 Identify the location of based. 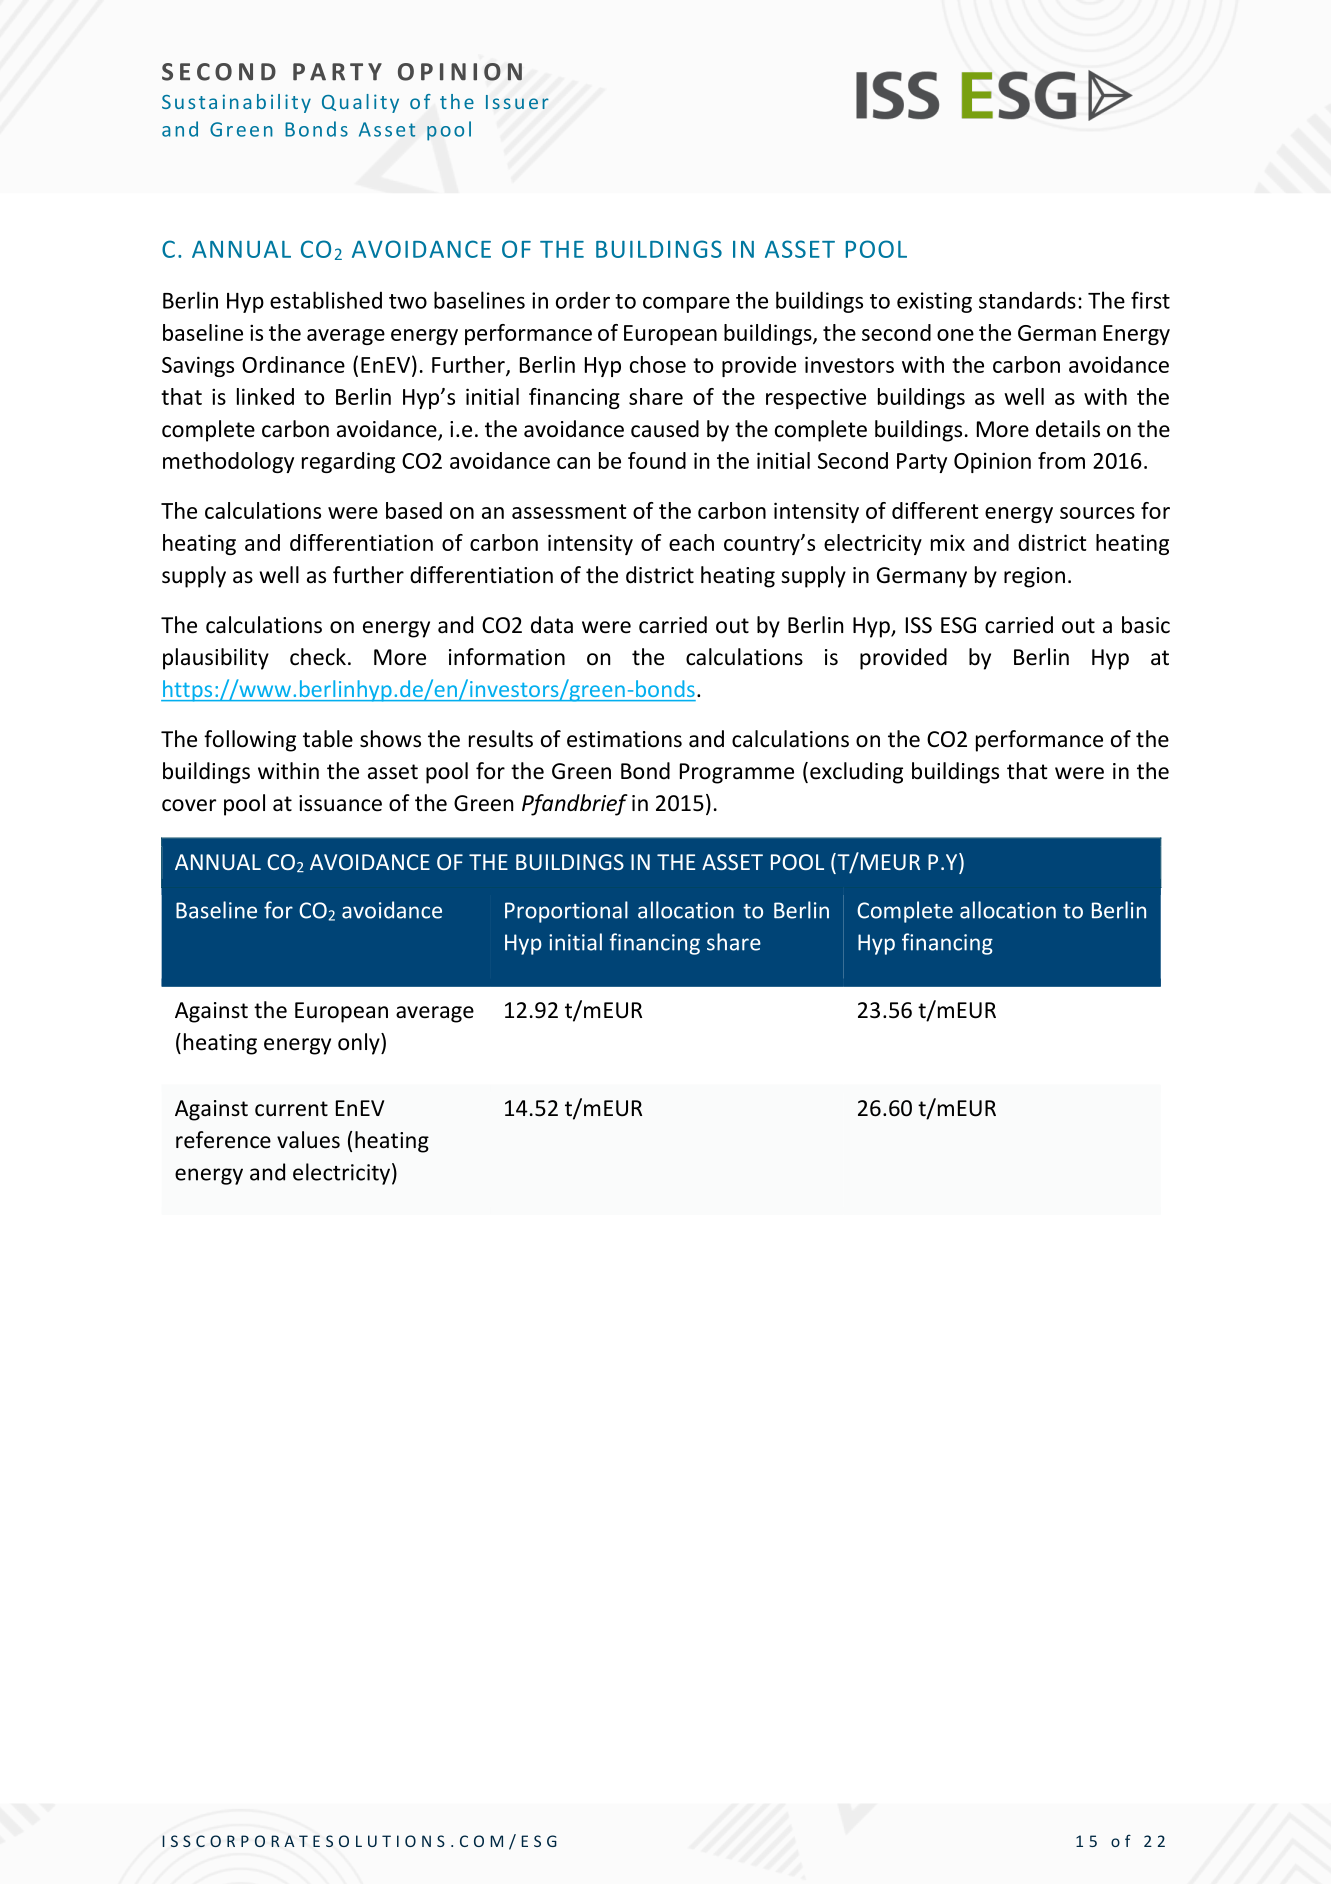
(414, 510).
